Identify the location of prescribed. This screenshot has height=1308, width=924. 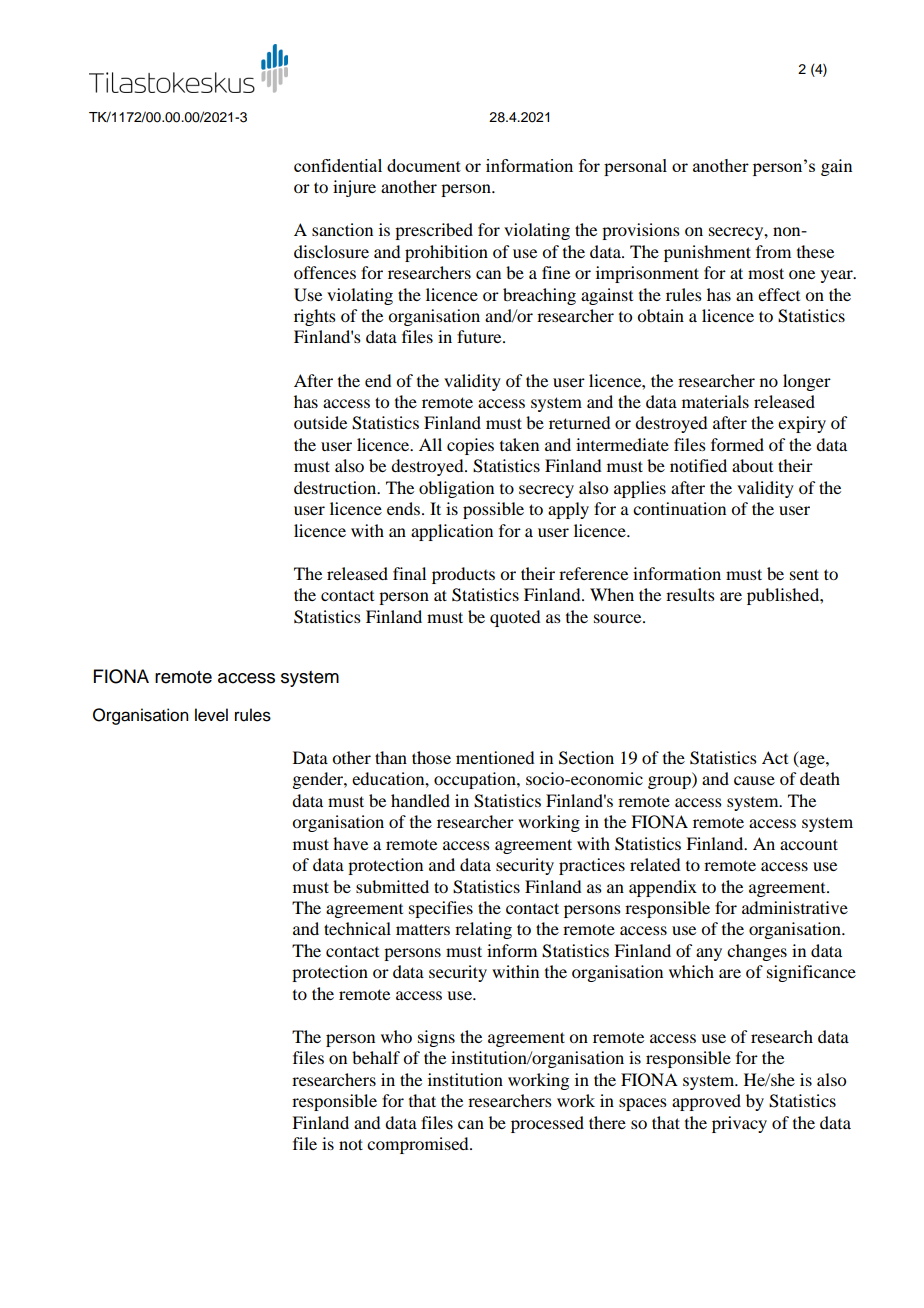
(434, 231).
